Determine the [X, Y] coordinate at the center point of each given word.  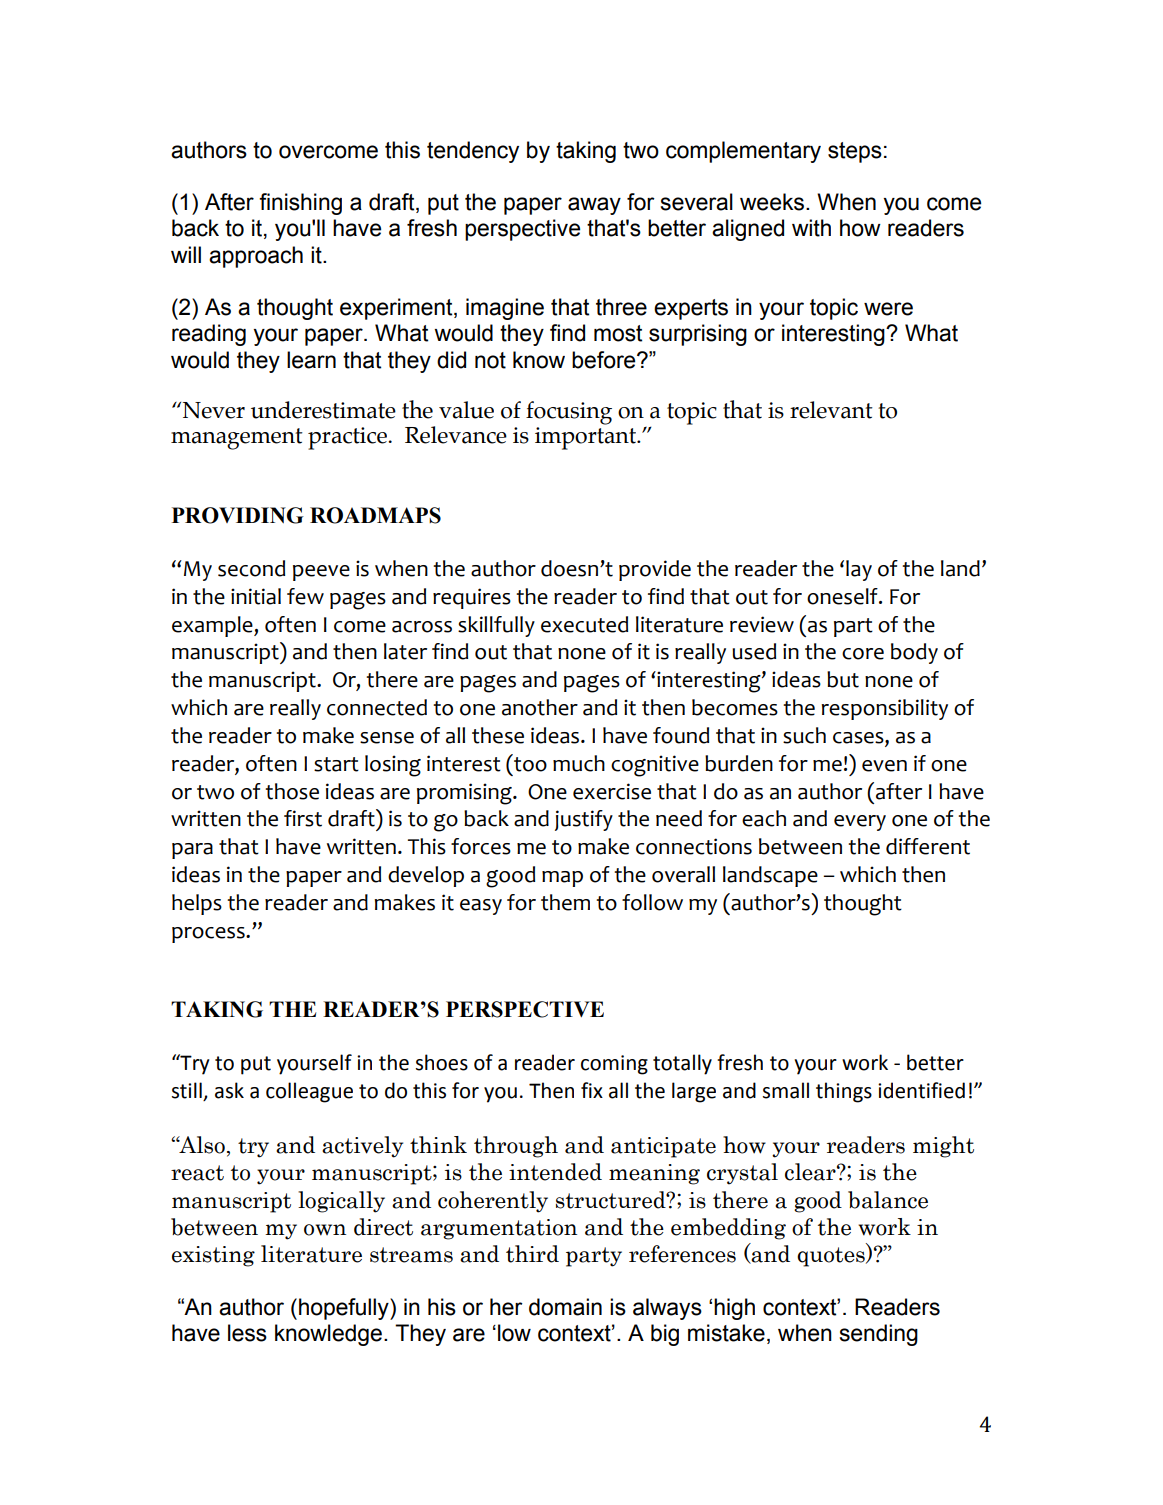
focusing [569, 413]
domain [565, 1307]
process [209, 935]
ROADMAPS [375, 515]
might [943, 1147]
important [587, 438]
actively [362, 1147]
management [237, 439]
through [516, 1147]
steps [855, 152]
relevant [831, 410]
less [247, 1333]
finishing [300, 204]
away [594, 206]
